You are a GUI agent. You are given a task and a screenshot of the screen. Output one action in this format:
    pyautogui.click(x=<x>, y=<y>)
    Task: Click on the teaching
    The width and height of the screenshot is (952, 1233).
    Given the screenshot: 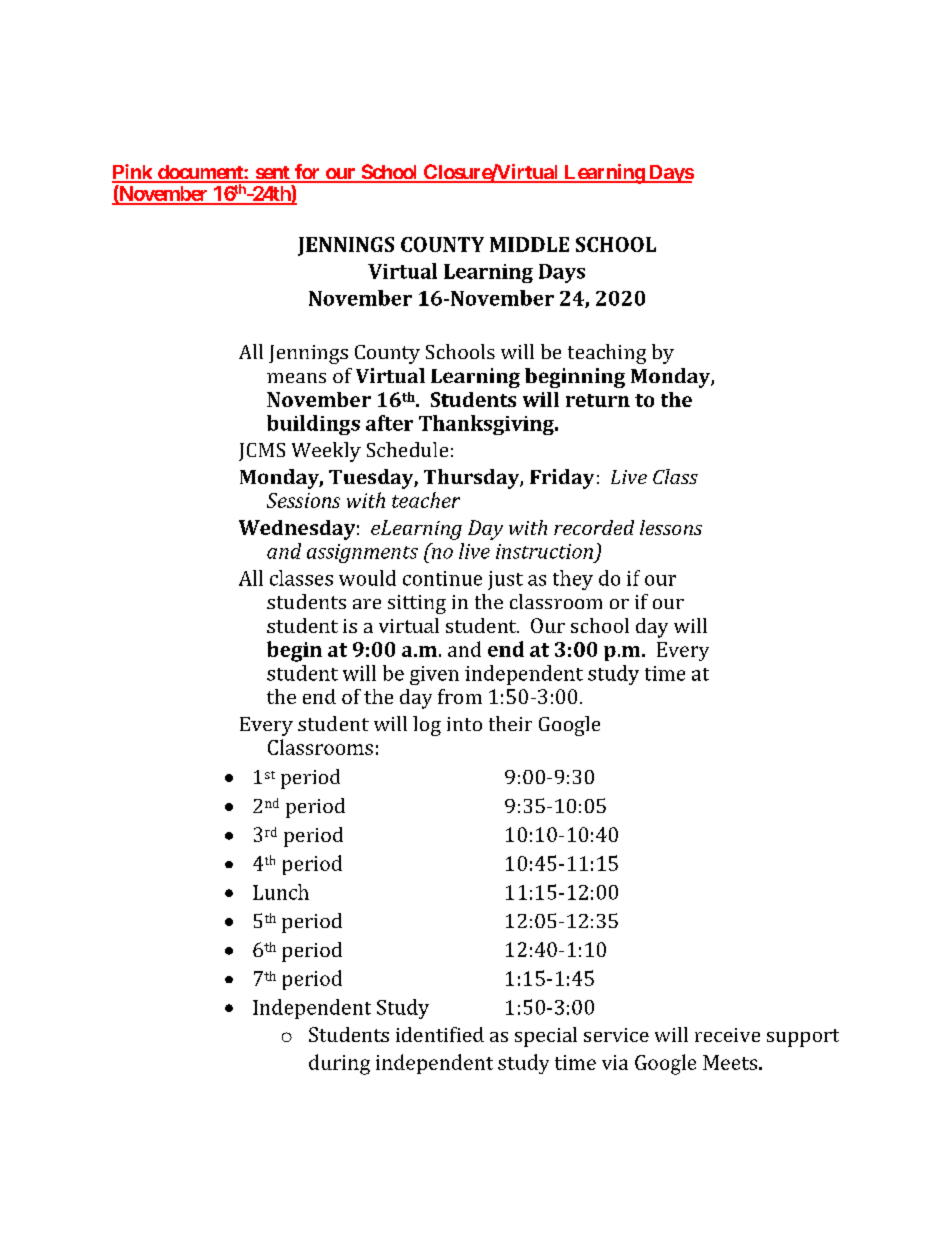 What is the action you would take?
    pyautogui.click(x=607, y=354)
